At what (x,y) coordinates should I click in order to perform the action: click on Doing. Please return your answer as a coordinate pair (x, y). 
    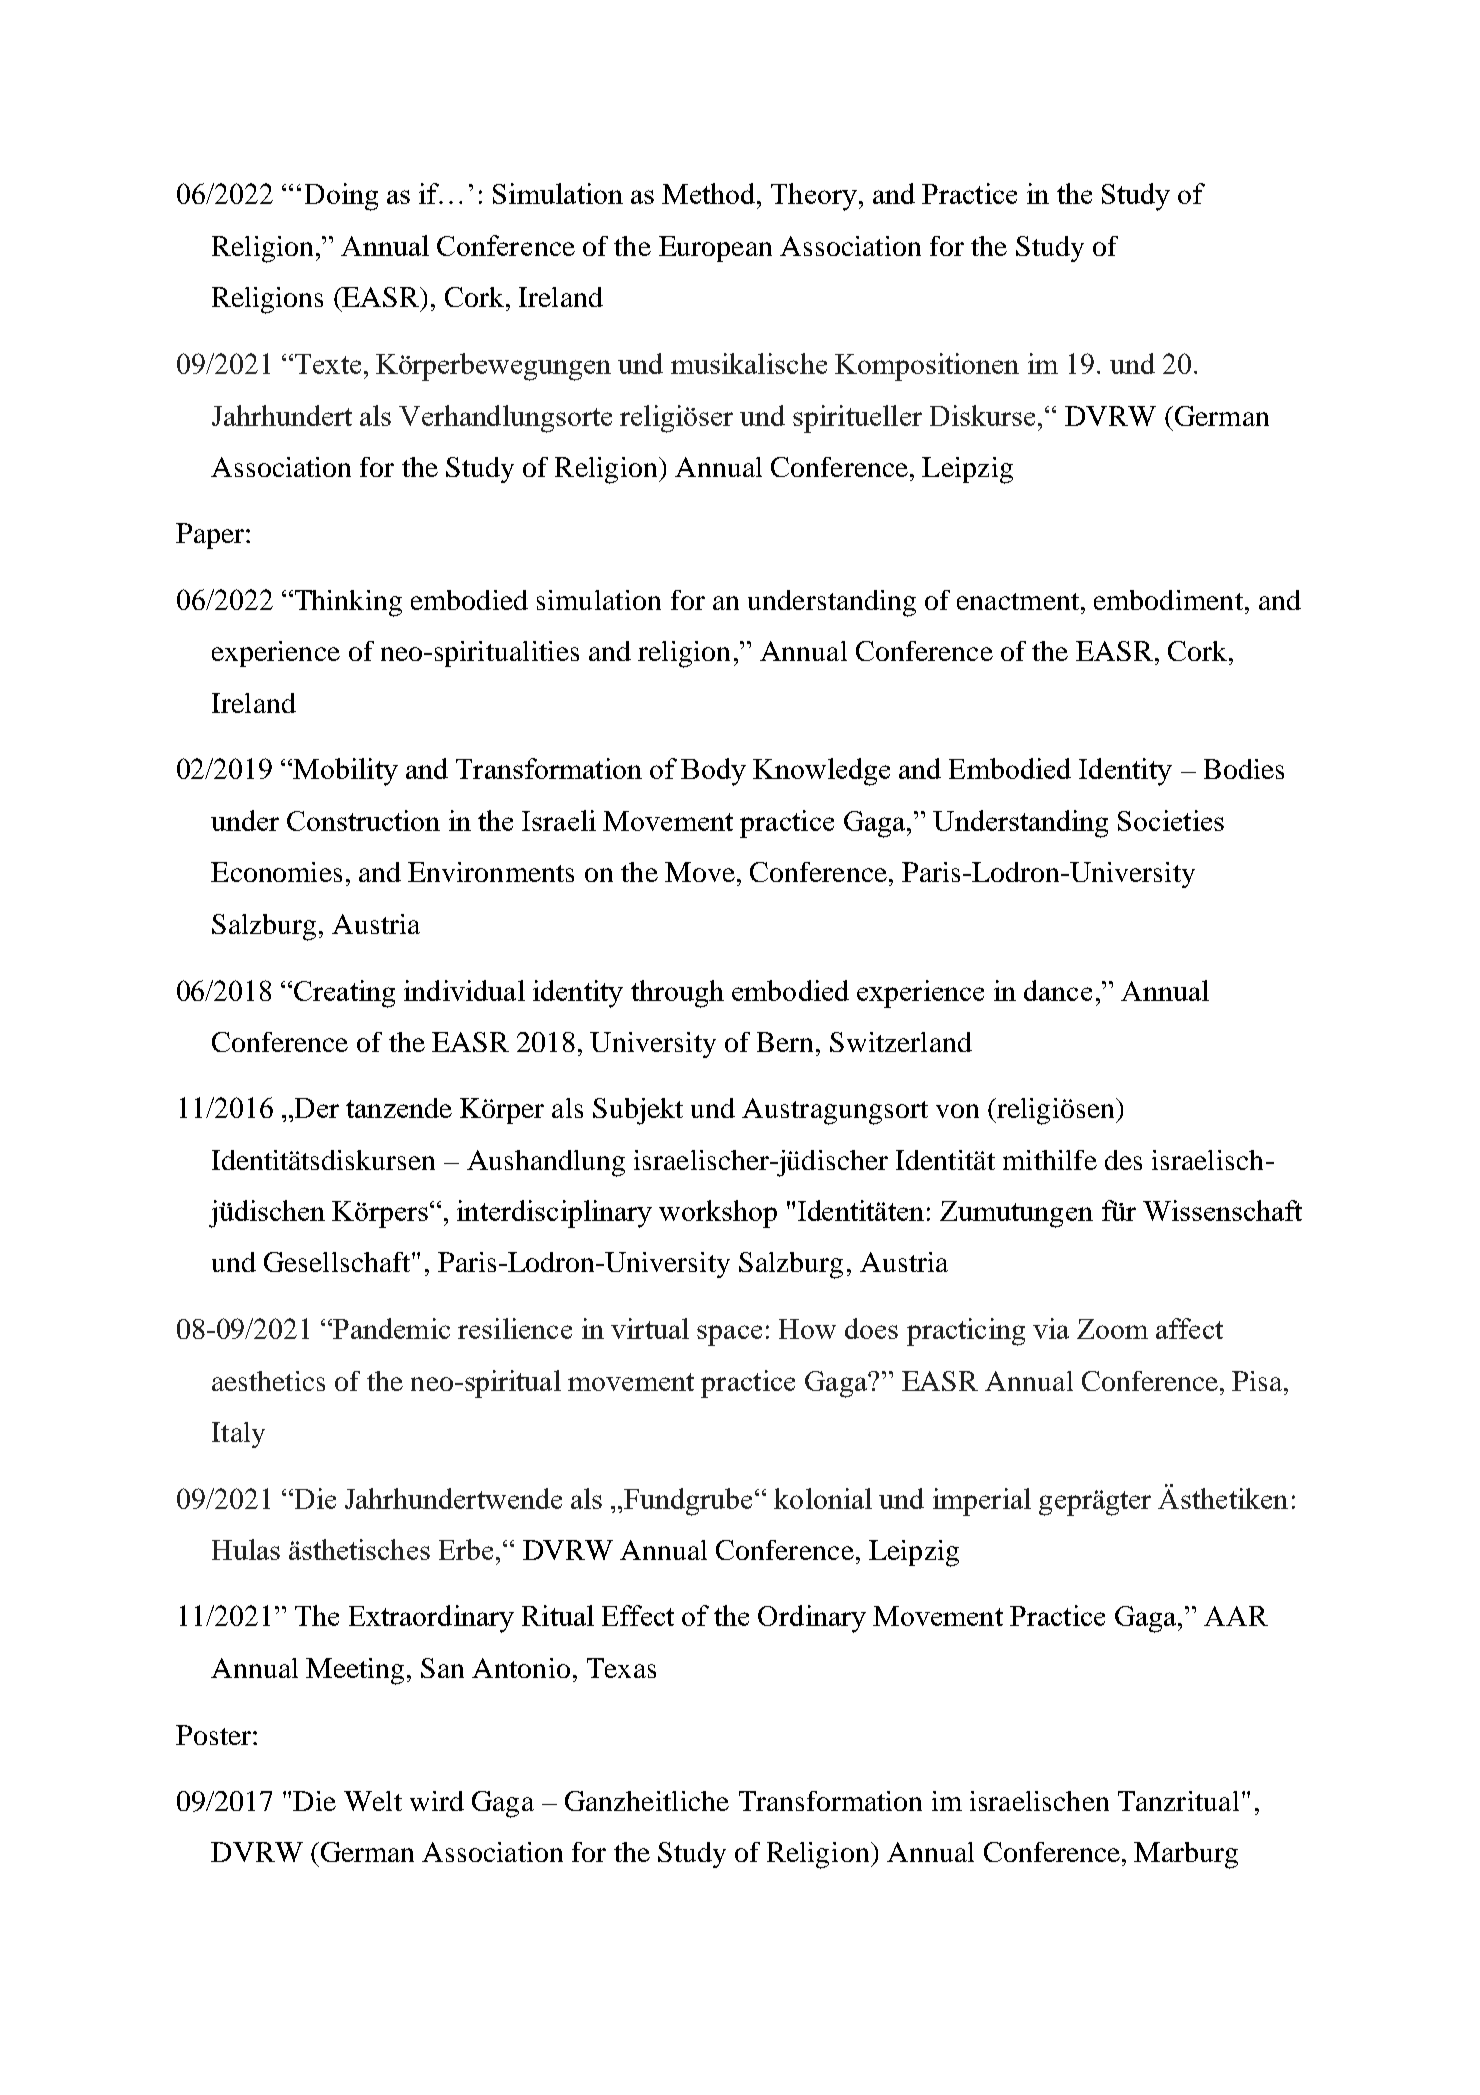
    Looking at the image, I should click on (341, 197).
